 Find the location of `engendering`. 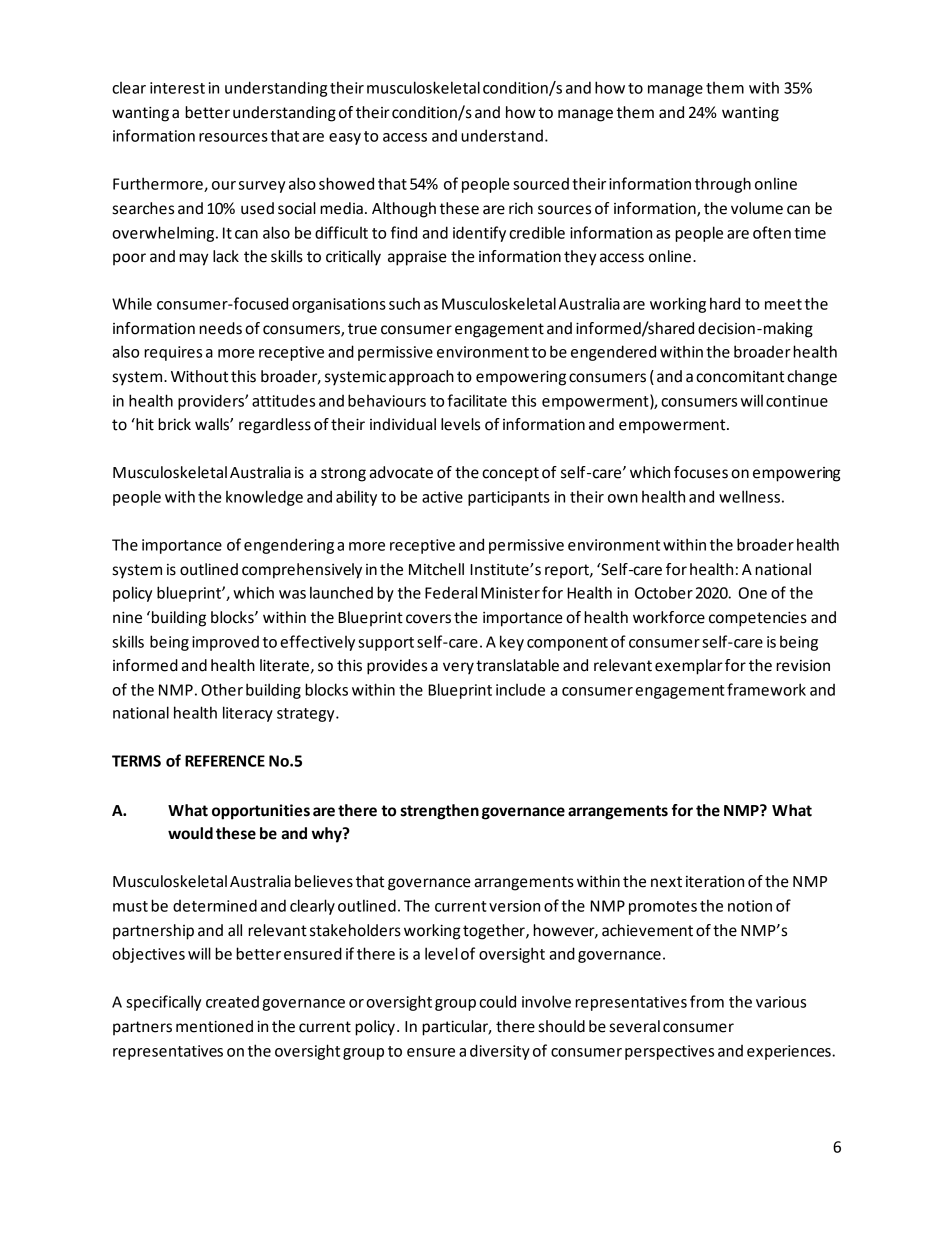

engendering is located at coordinates (289, 546).
